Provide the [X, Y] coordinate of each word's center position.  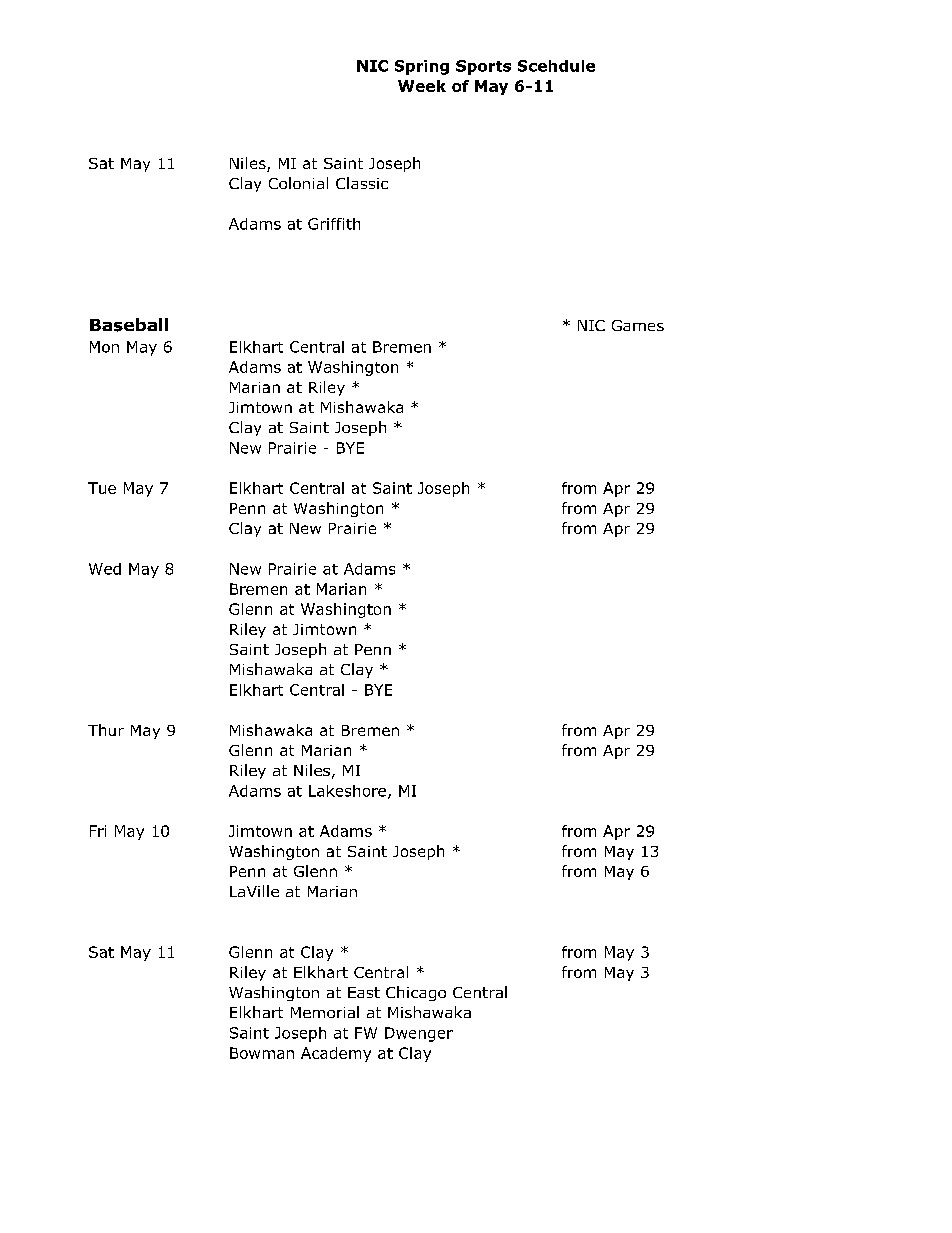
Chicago [416, 993]
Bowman [262, 1053]
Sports [483, 67]
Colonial [298, 183]
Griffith [334, 224]
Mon [104, 347]
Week [422, 86]
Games [638, 325]
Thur [106, 730]
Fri [98, 831]
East [364, 992]
